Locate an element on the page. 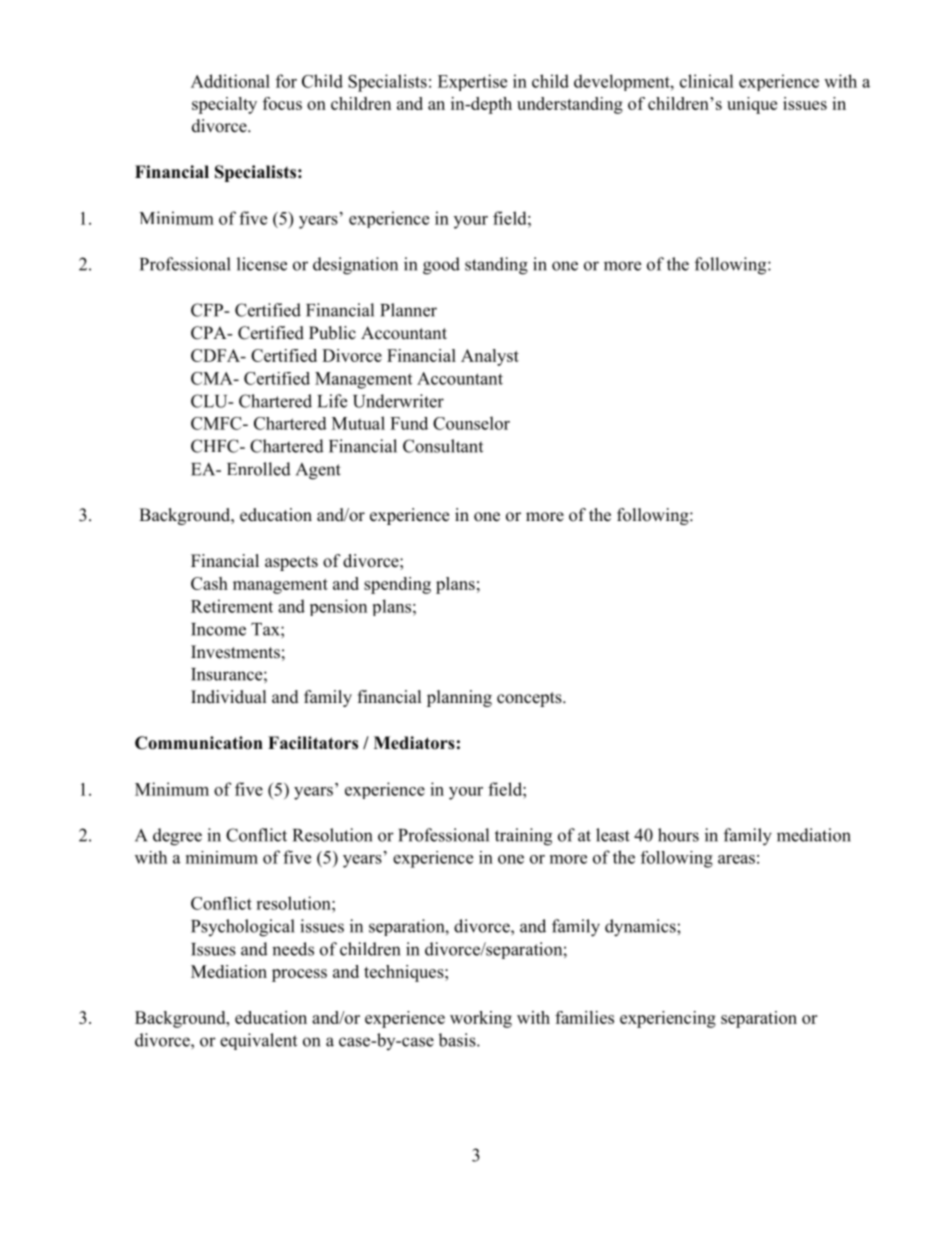 This page has height=1233, width=952. Counselor is located at coordinates (471, 423).
